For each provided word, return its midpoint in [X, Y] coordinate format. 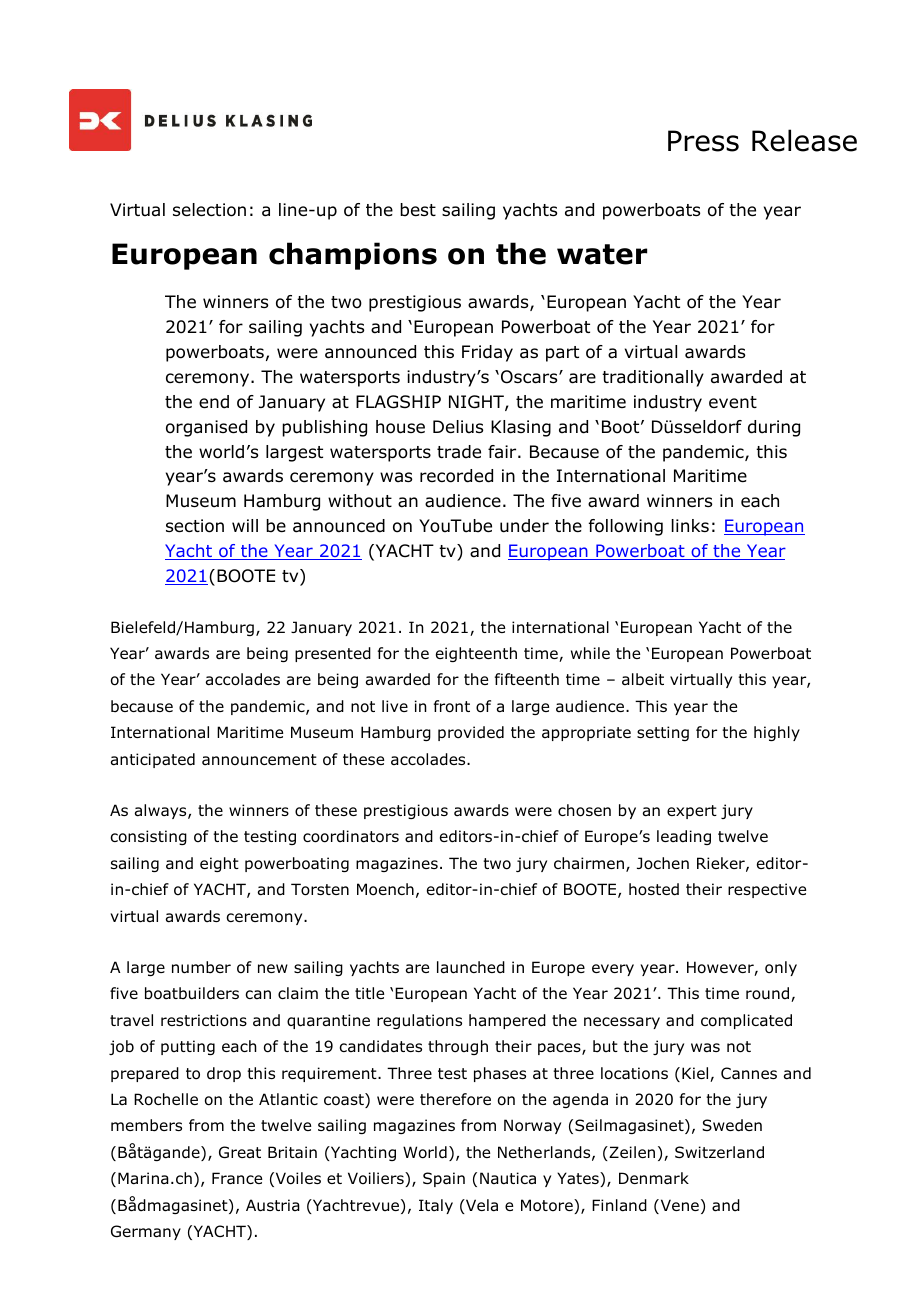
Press [703, 141]
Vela [481, 1206]
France [237, 1178]
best [418, 210]
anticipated [153, 760]
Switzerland [719, 1152]
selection [209, 210]
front [452, 706]
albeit [643, 679]
